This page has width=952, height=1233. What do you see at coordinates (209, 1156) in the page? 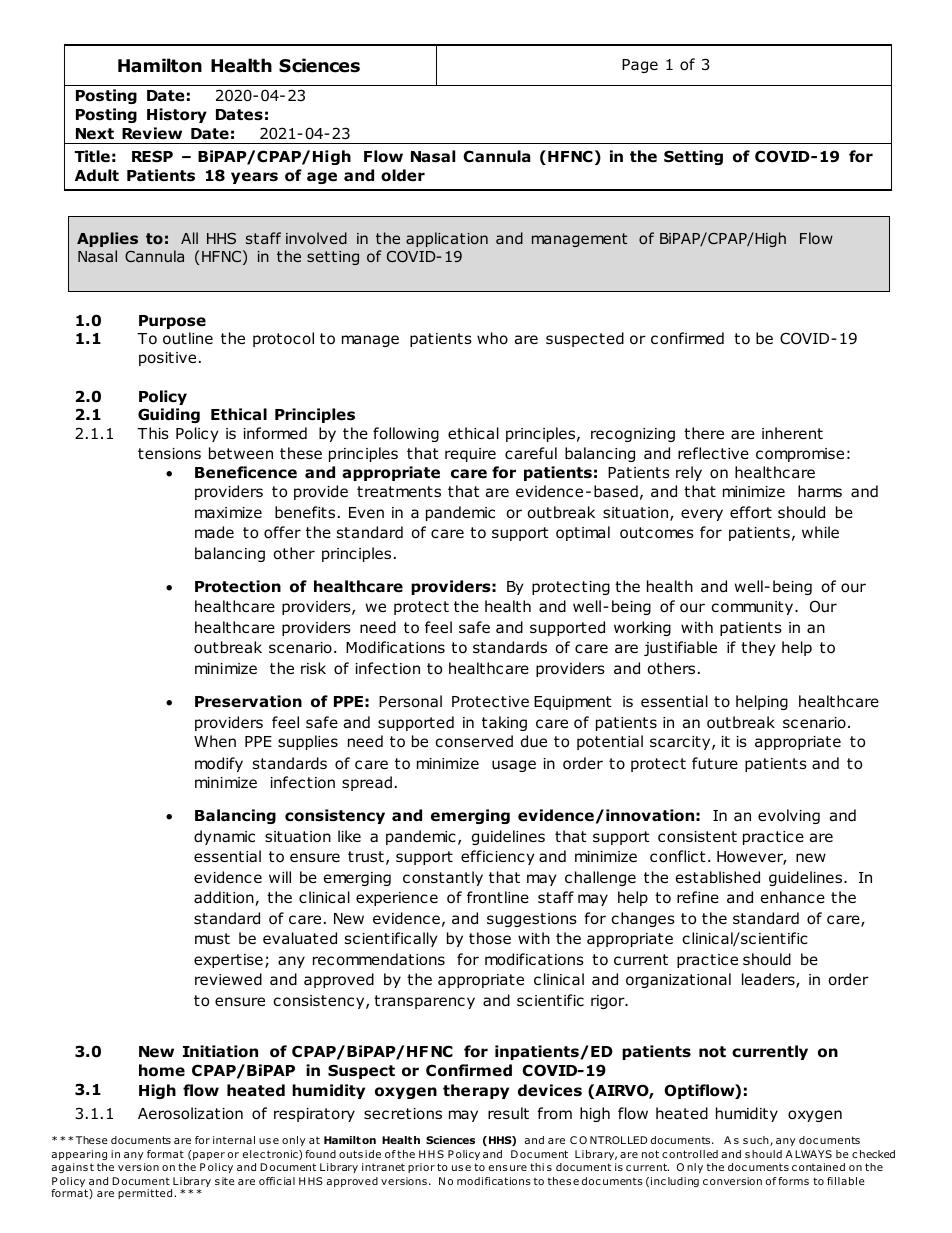
I see `paper` at bounding box center [209, 1156].
